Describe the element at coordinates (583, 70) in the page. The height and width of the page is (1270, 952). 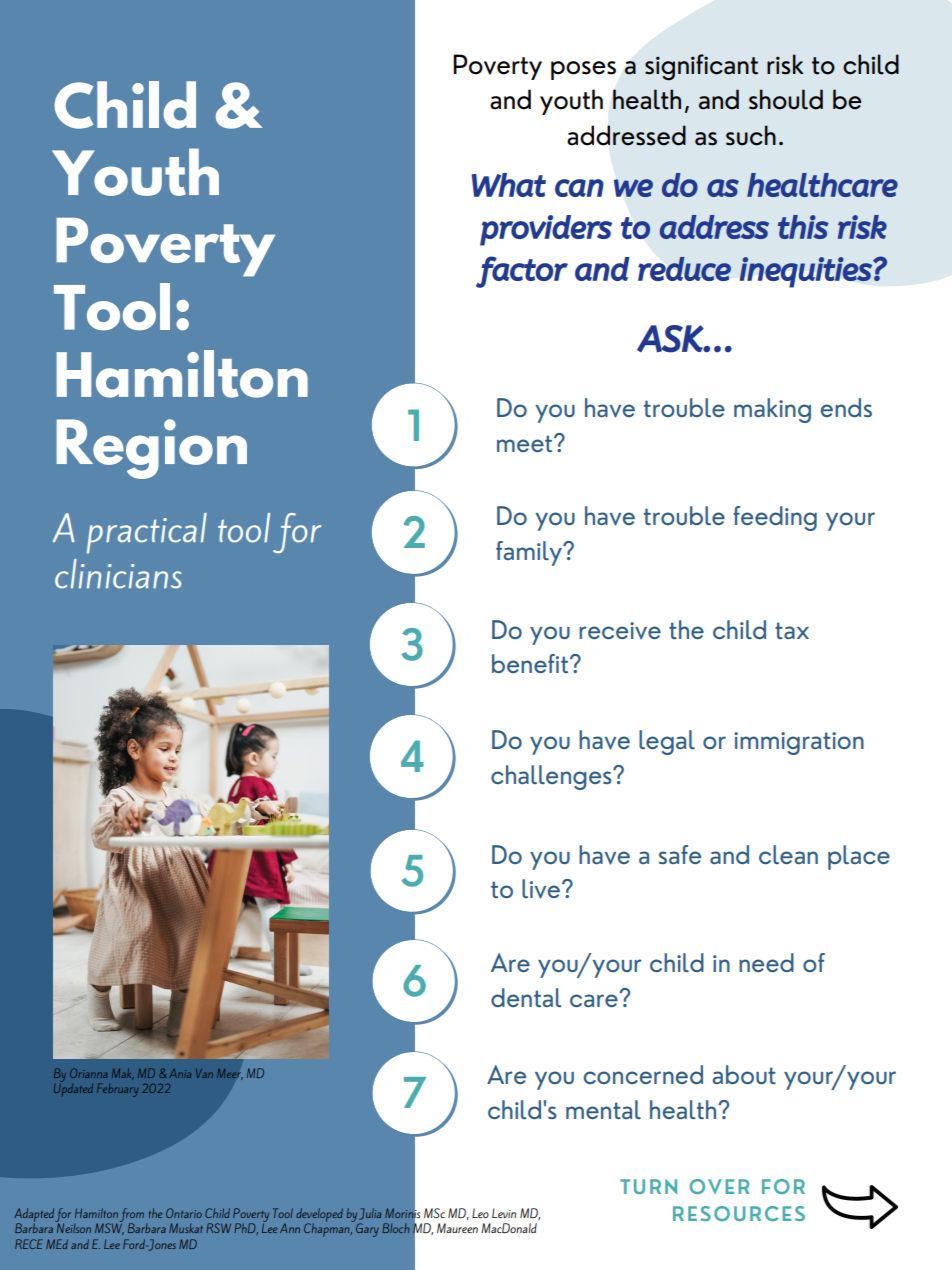
I see `poses` at that location.
